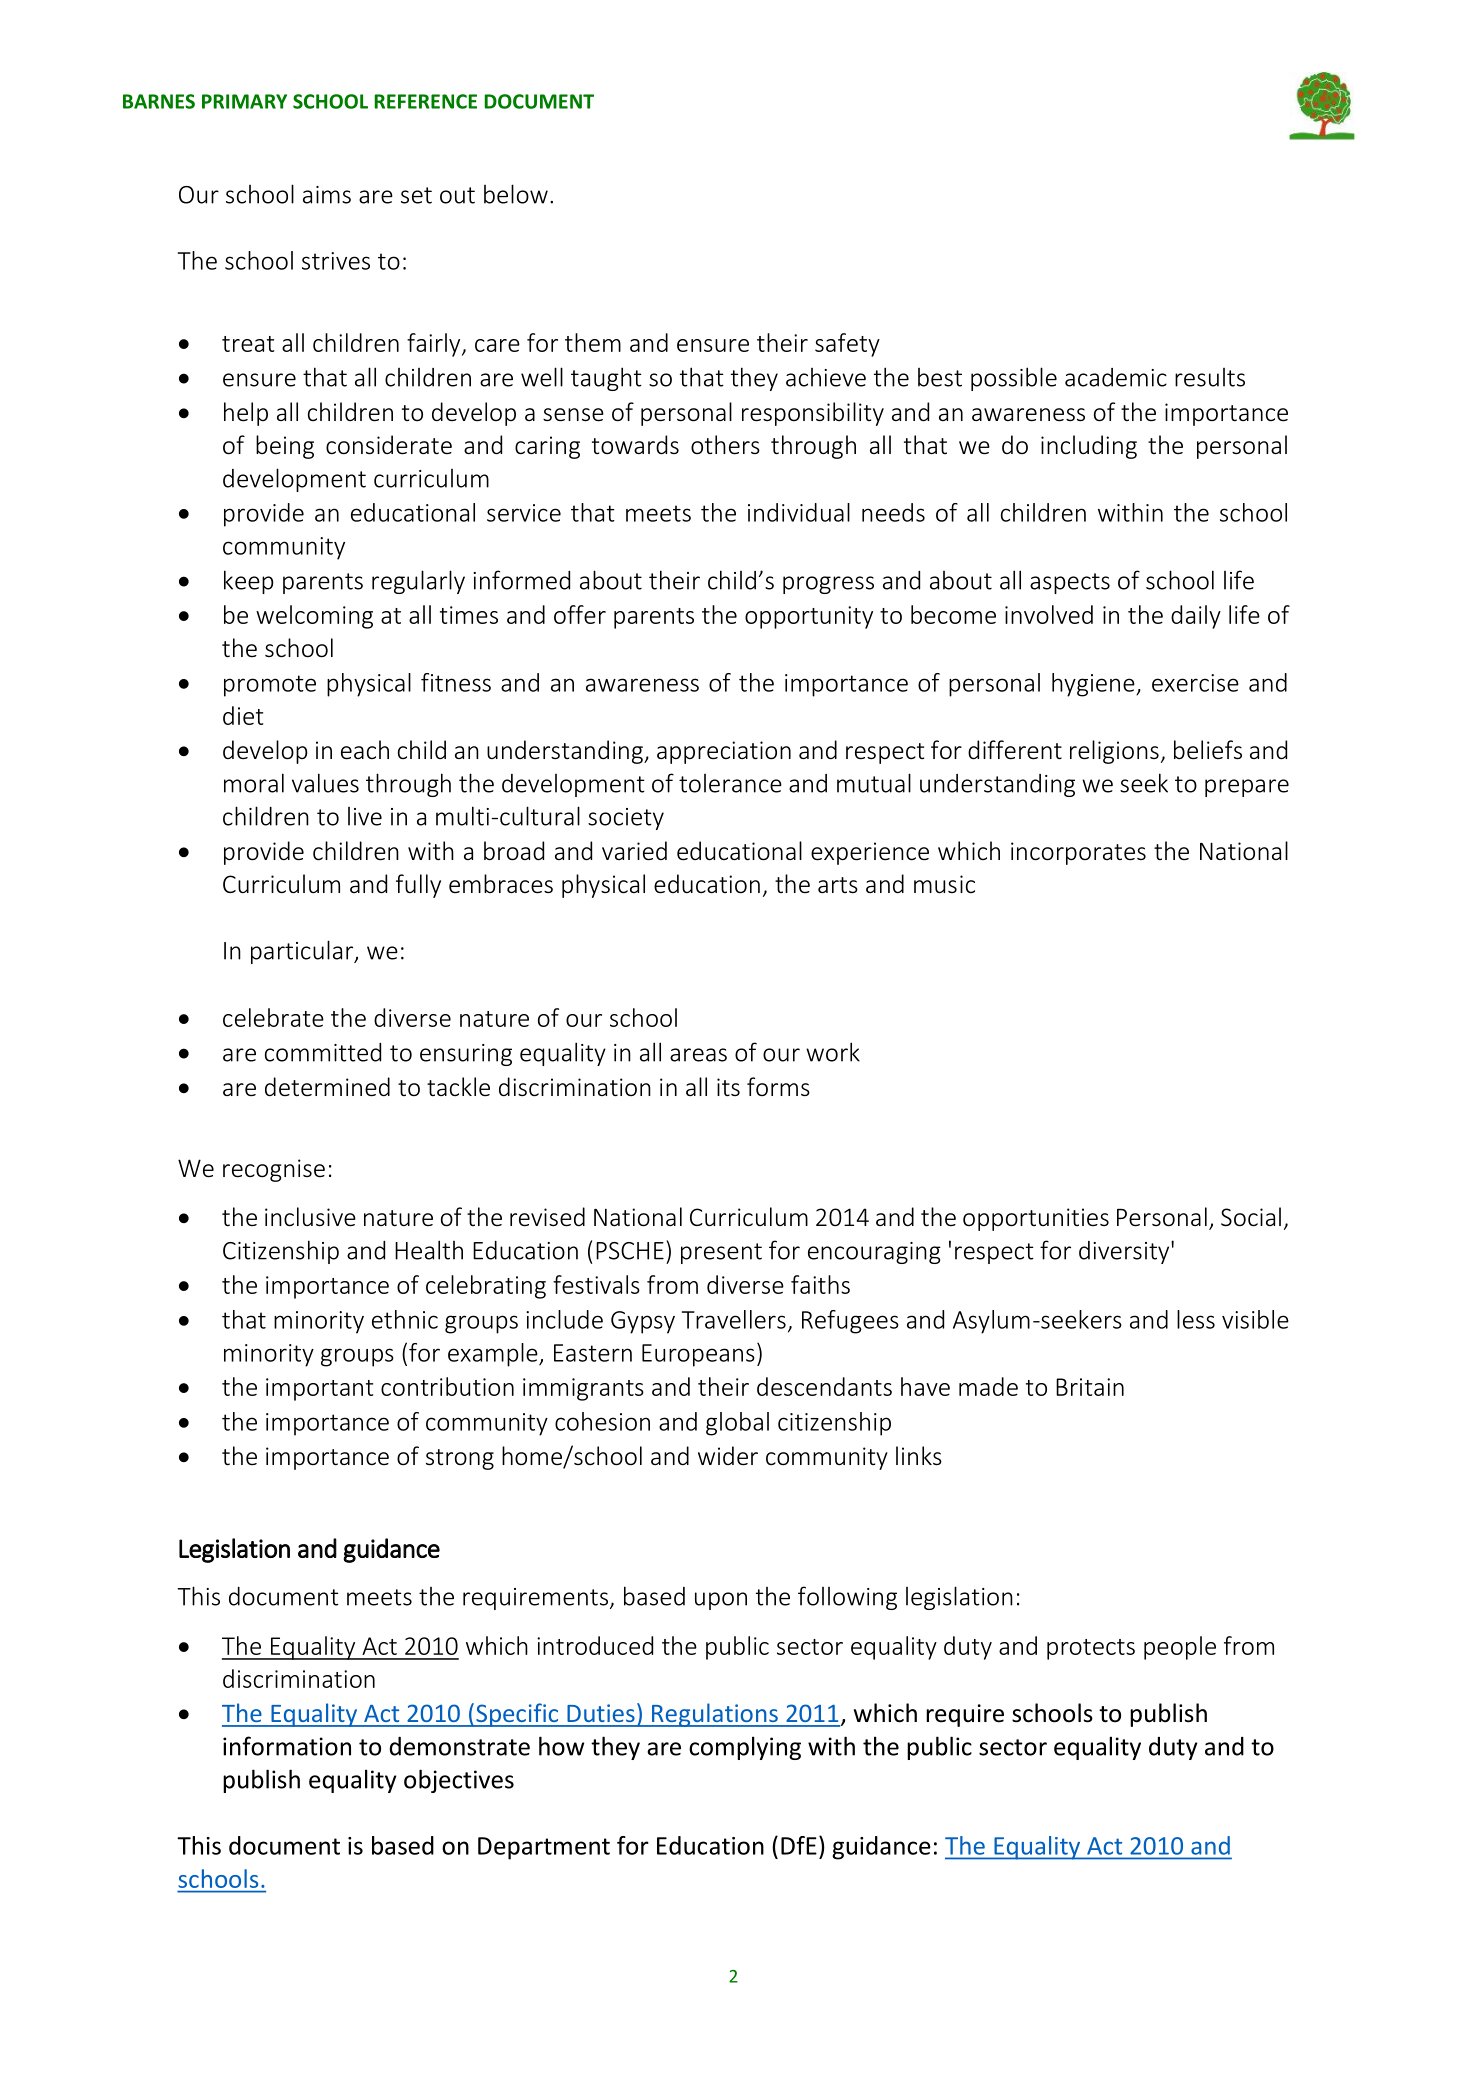  Describe the element at coordinates (310, 1217) in the screenshot. I see `inclusive` at that location.
